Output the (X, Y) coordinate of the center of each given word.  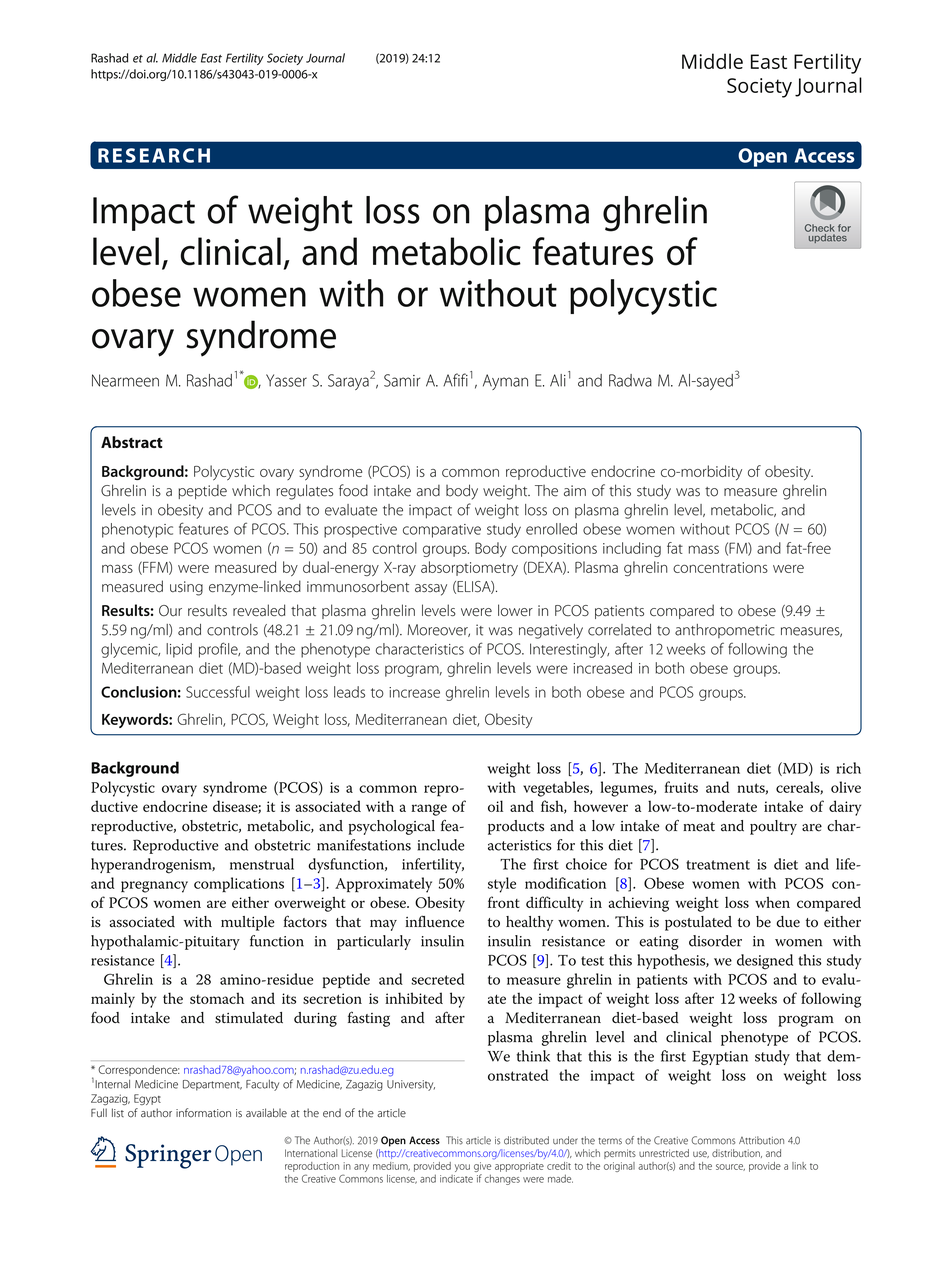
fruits (681, 787)
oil (495, 806)
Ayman (505, 382)
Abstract (132, 442)
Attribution (761, 1140)
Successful (218, 692)
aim (575, 491)
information (203, 1113)
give (482, 1167)
